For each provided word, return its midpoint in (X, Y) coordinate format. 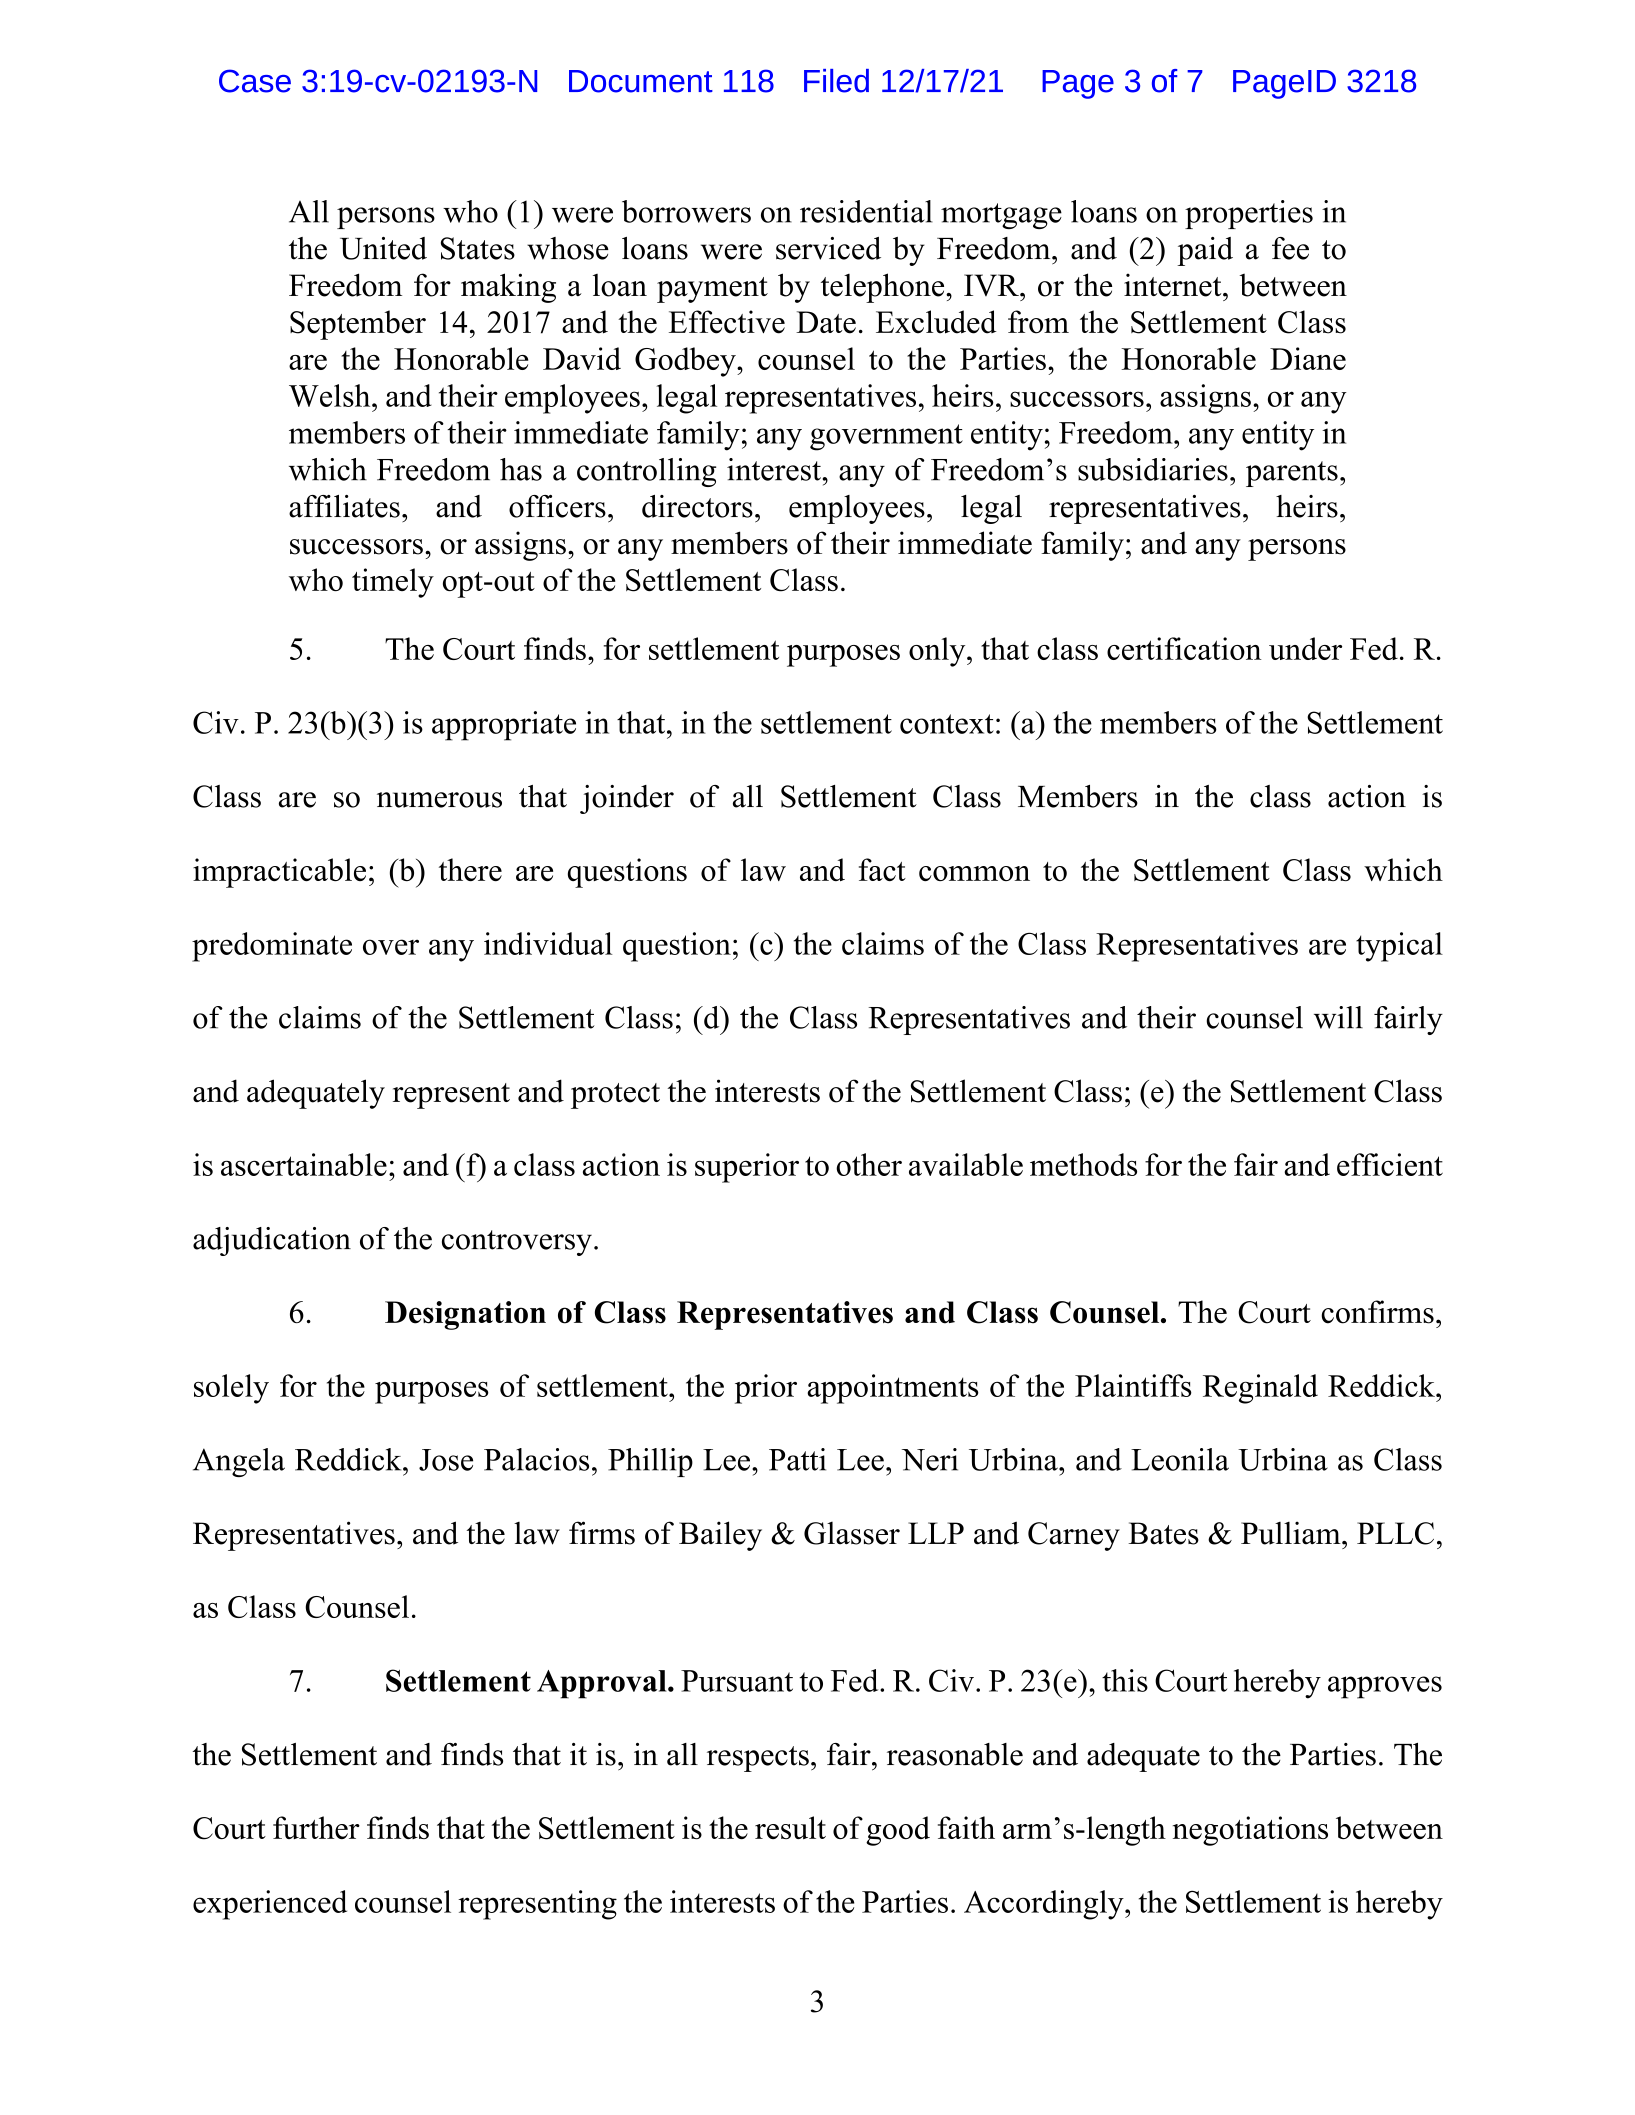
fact (882, 869)
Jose (446, 1460)
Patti (797, 1459)
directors (697, 506)
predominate (272, 947)
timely (393, 583)
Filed (836, 81)
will (1338, 1017)
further (316, 1827)
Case (255, 81)
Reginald (1260, 1389)
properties (1249, 214)
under (1305, 648)
